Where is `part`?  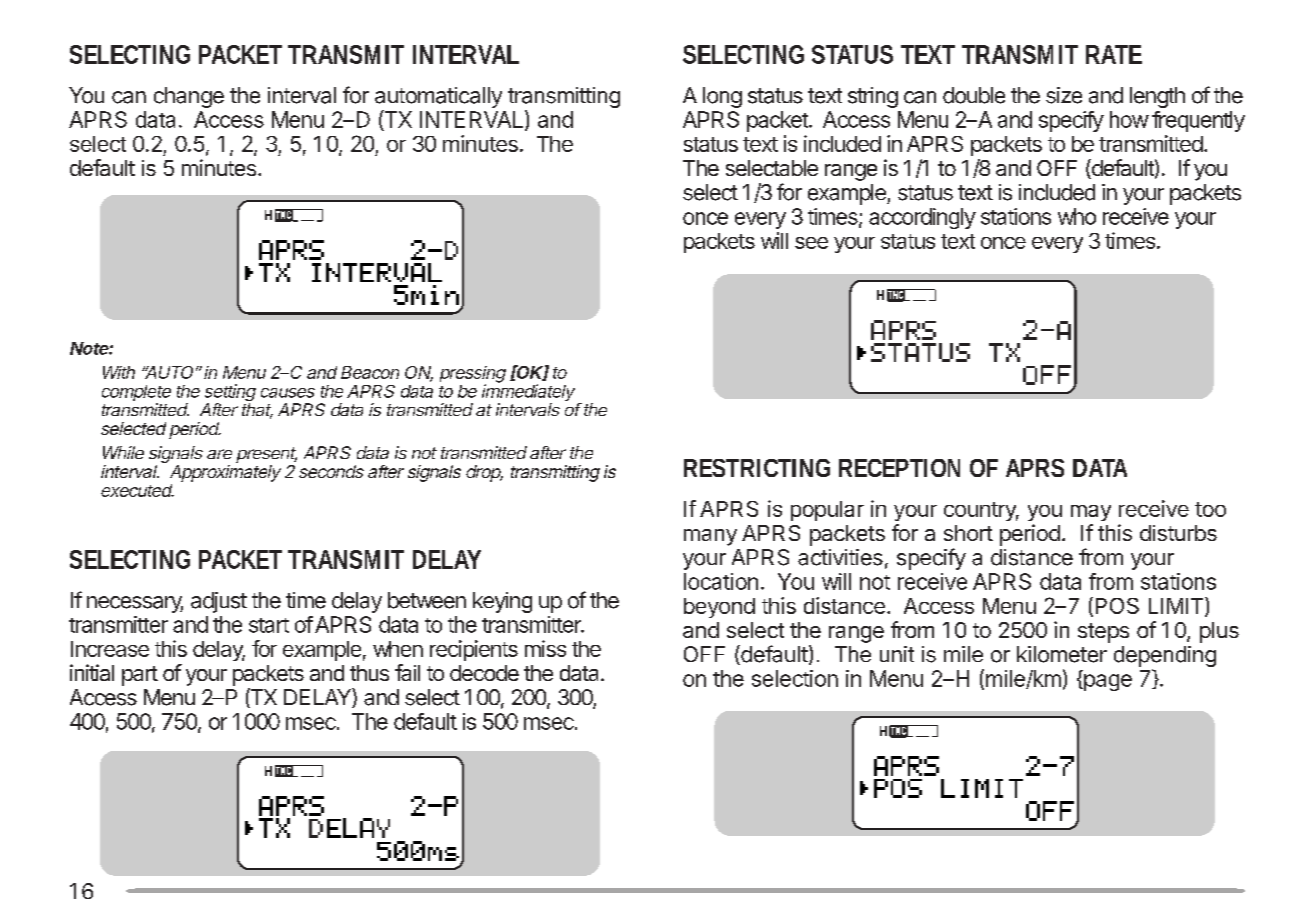
part is located at coordinates (140, 676).
